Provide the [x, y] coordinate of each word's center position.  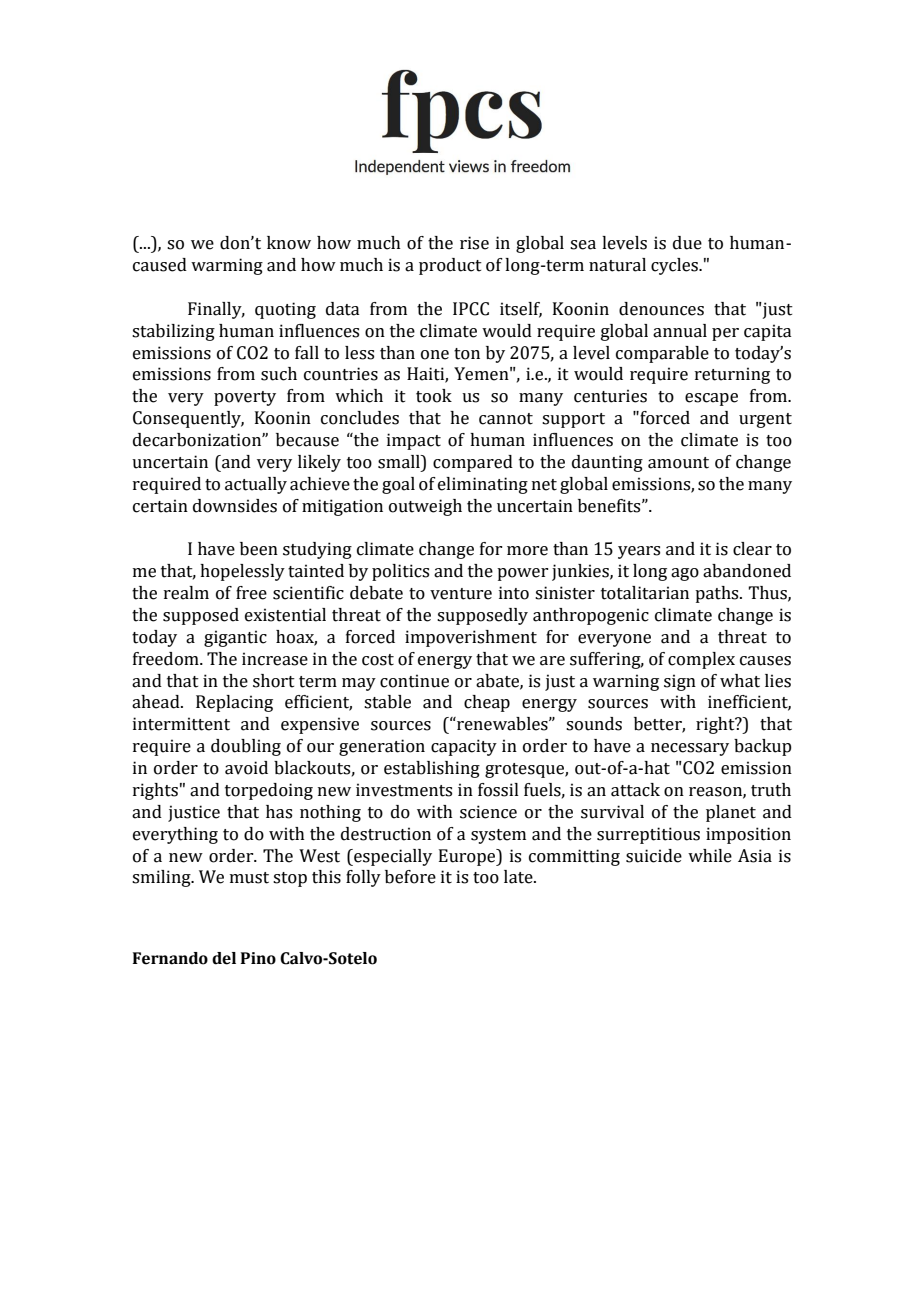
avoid [246, 768]
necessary [690, 749]
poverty [245, 398]
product [450, 266]
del [224, 958]
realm [186, 593]
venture [461, 594]
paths [718, 594]
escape [711, 399]
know [289, 243]
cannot [506, 419]
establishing [432, 769]
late [519, 877]
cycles [675, 266]
